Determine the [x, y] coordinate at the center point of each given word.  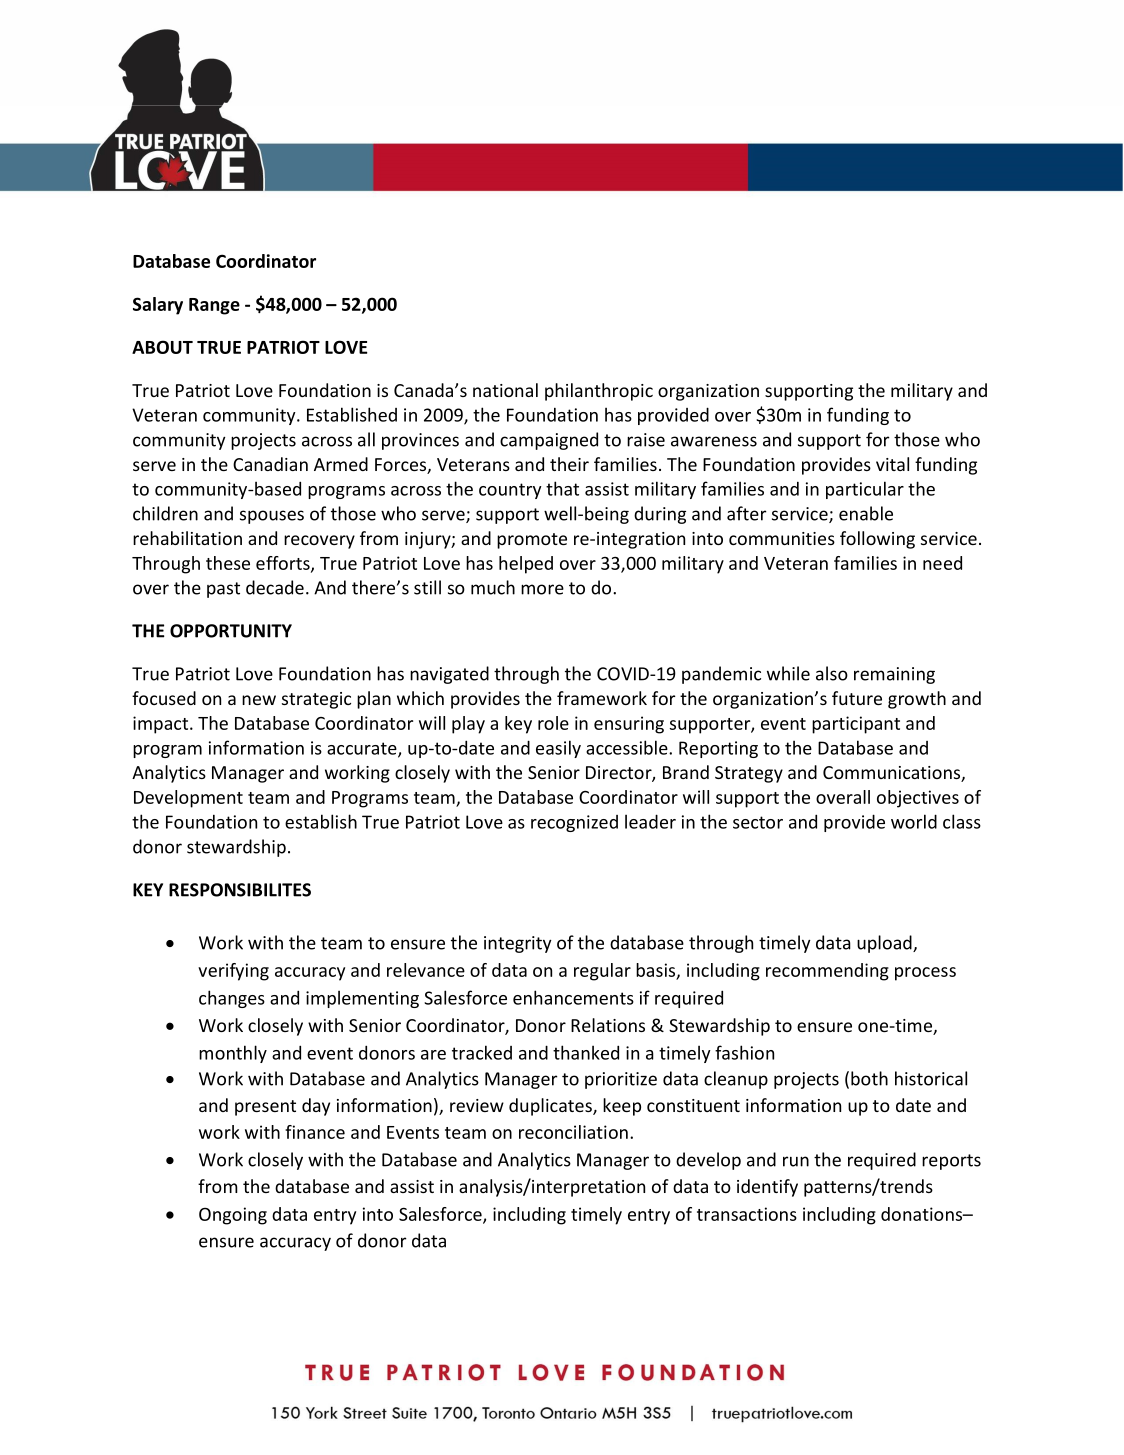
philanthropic [599, 392]
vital [892, 464]
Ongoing [233, 1216]
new [259, 700]
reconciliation [573, 1132]
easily [558, 749]
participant [856, 725]
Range [214, 306]
